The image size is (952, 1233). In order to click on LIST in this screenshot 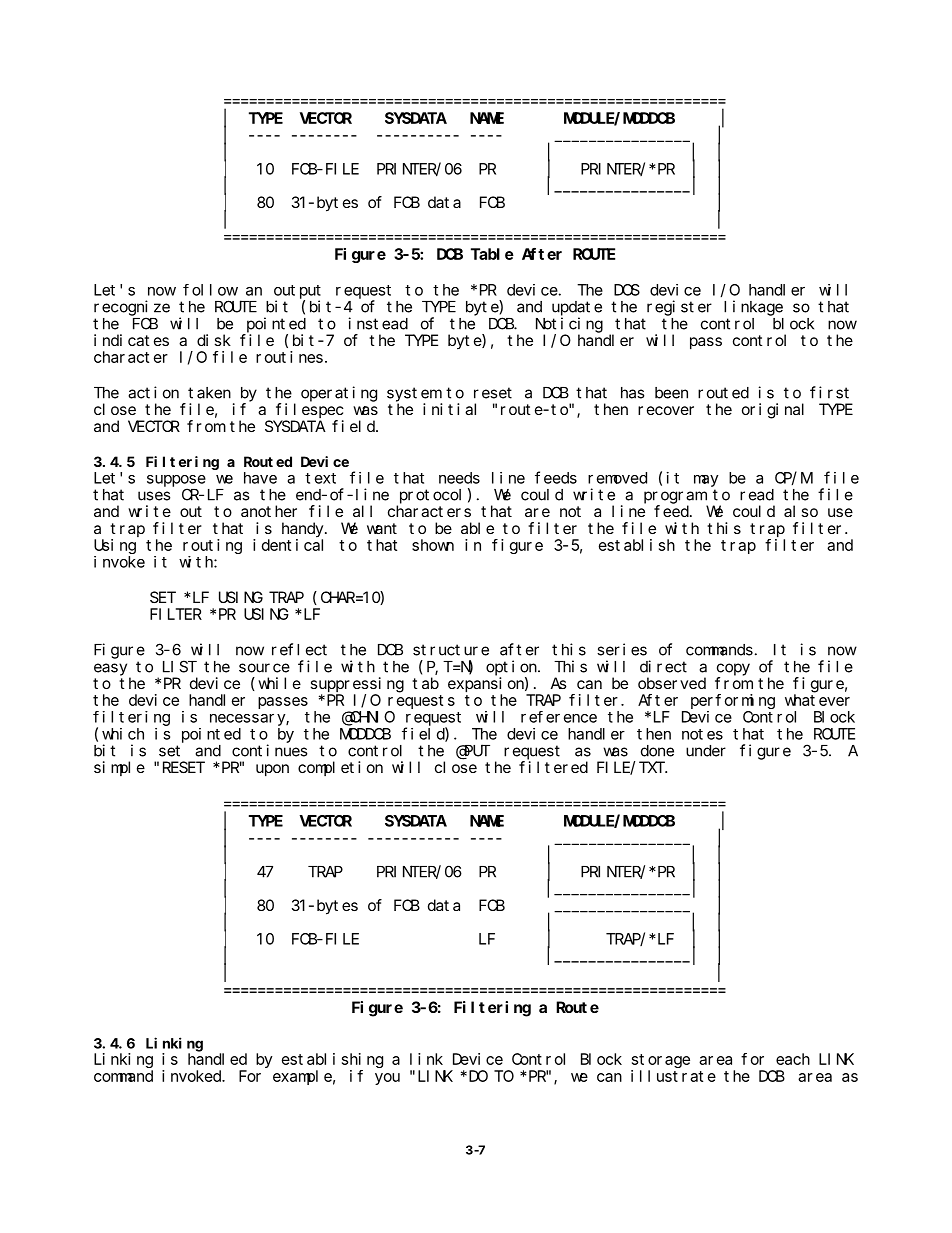, I will do `click(180, 667)`.
